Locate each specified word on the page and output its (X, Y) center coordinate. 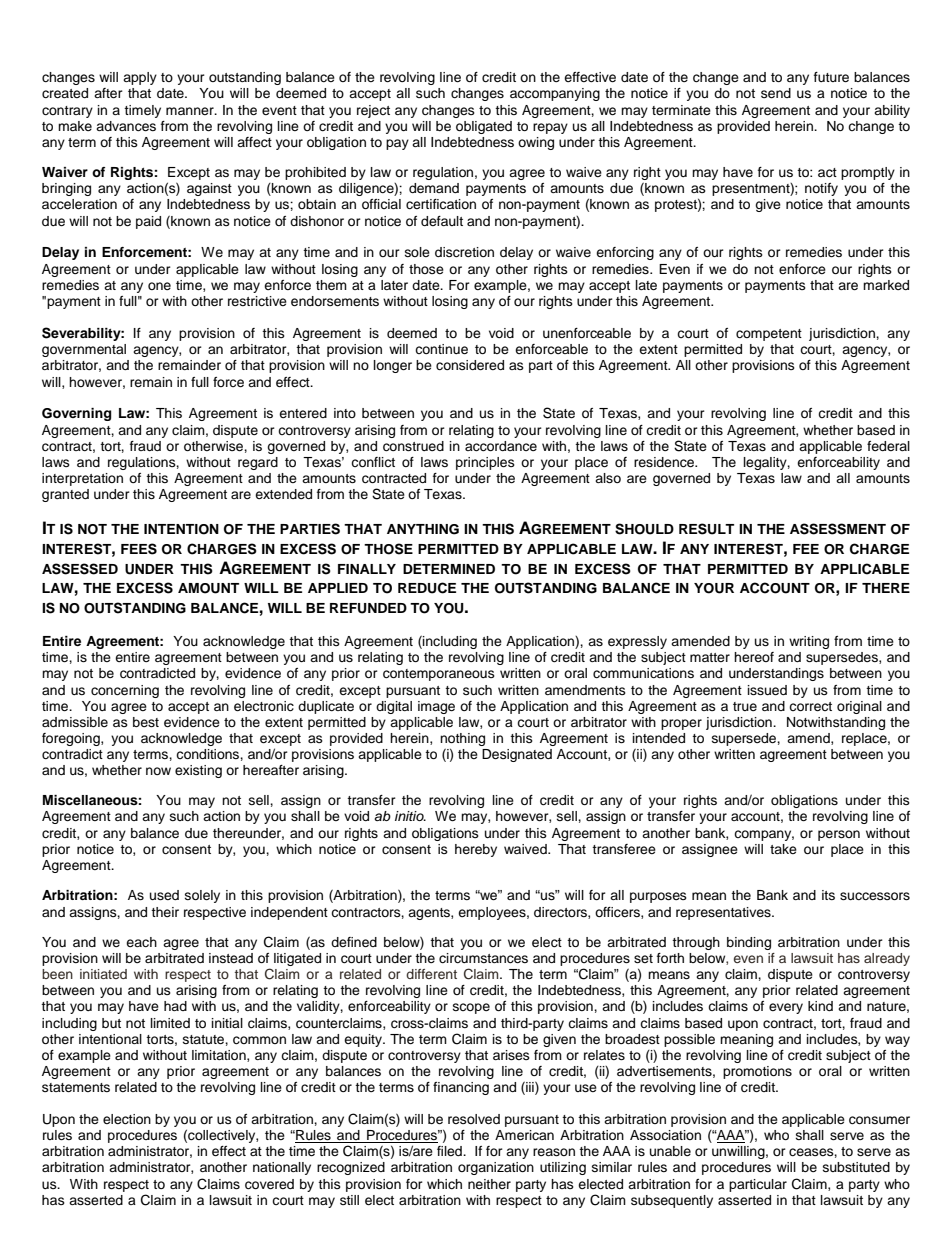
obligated (484, 127)
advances (126, 126)
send (776, 93)
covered (269, 1184)
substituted (856, 1167)
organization (496, 1168)
